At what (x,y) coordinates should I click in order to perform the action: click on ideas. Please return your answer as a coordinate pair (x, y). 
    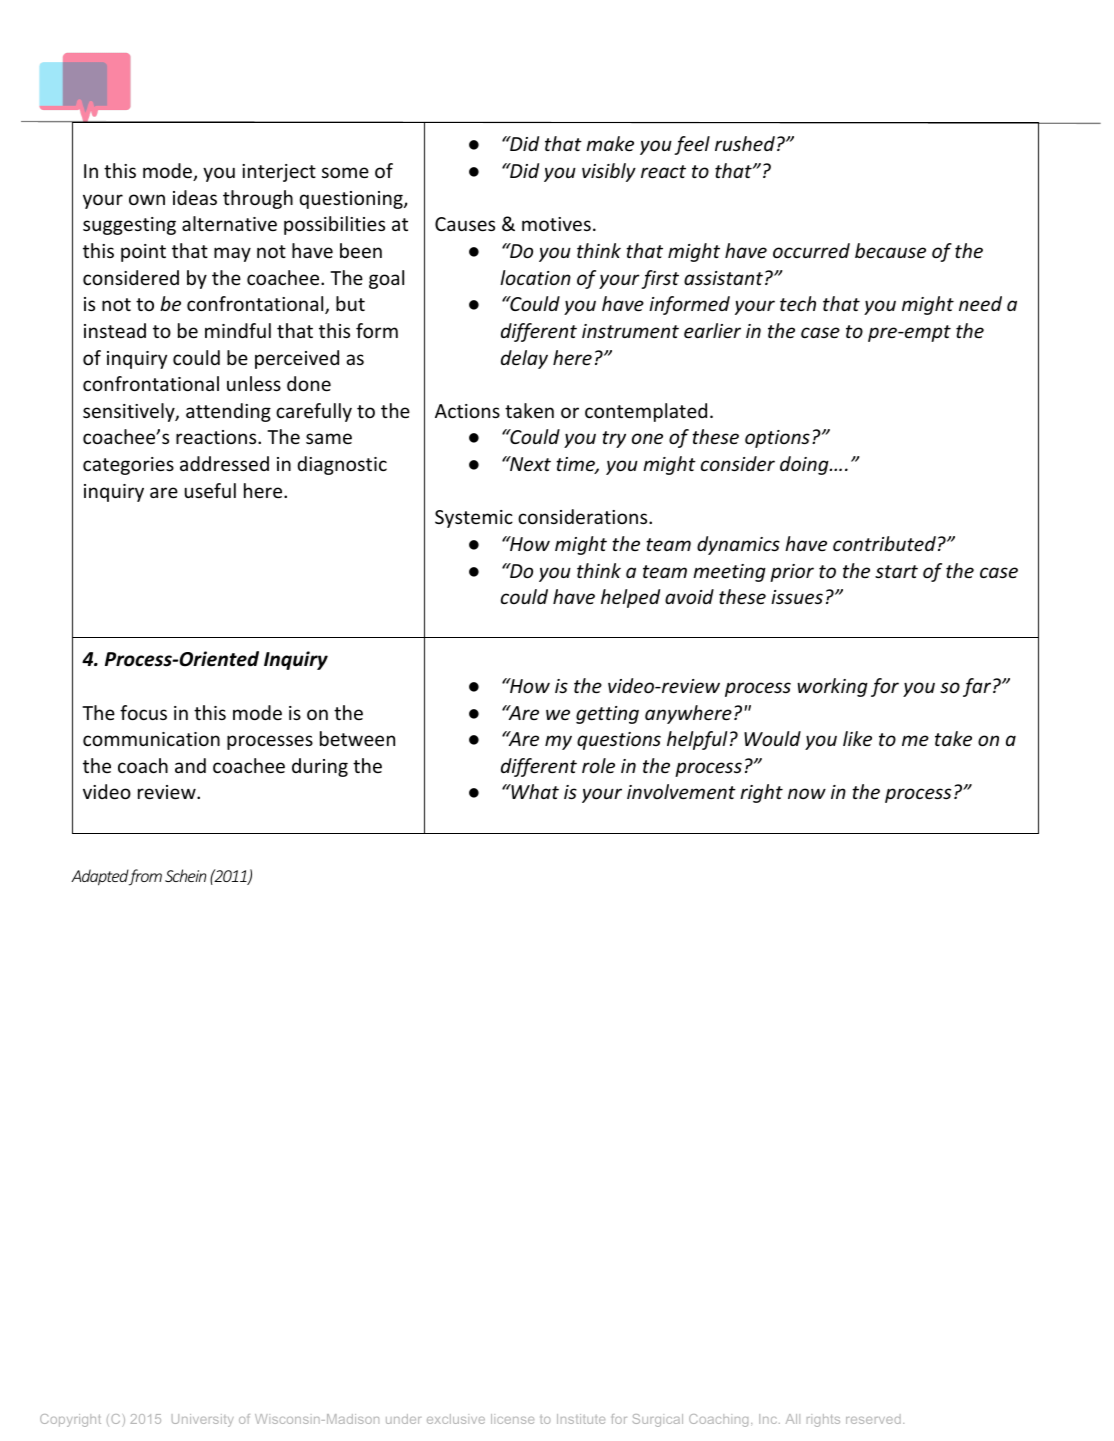
    Looking at the image, I should click on (195, 197).
